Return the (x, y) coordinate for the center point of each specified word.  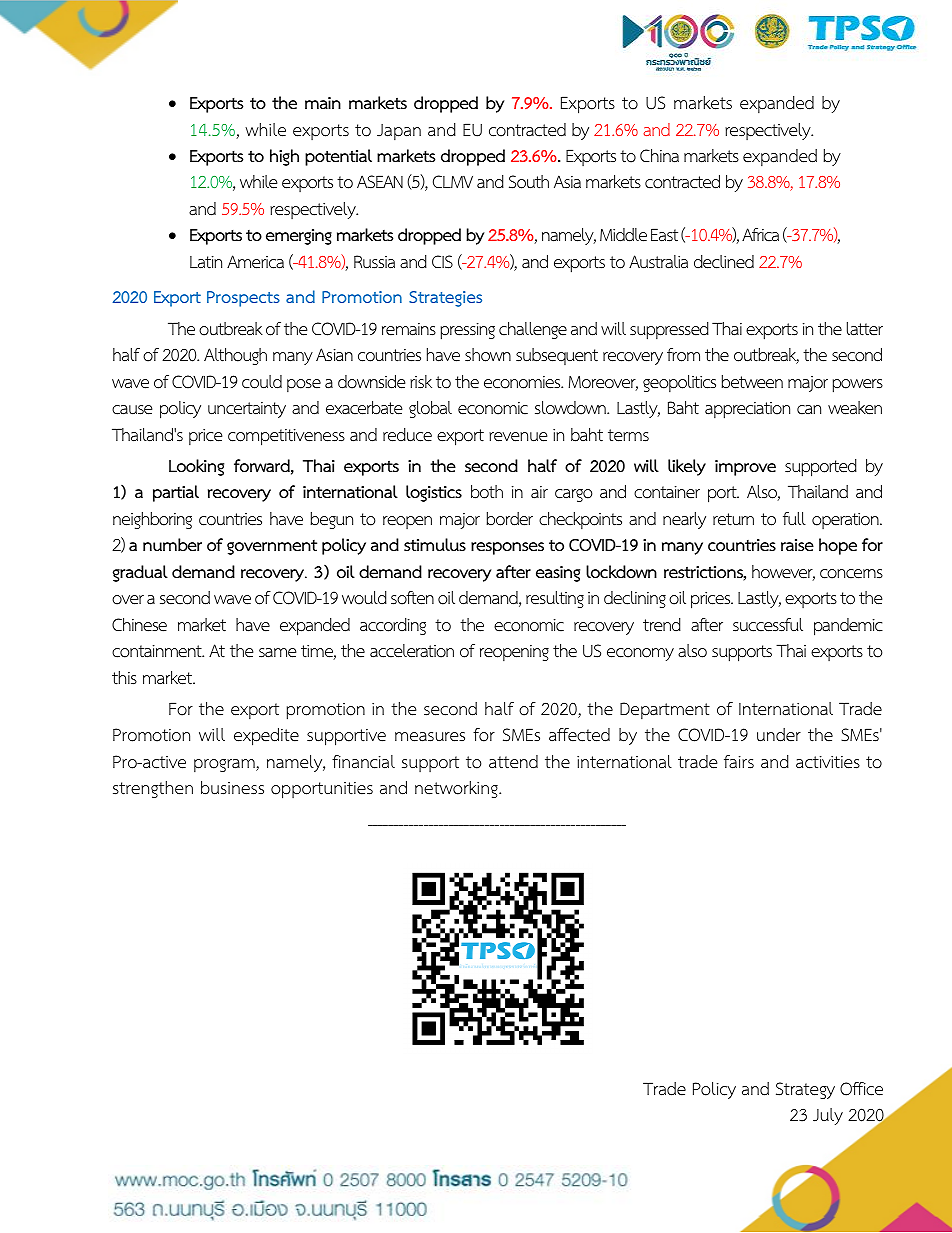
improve (745, 468)
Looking (196, 467)
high (284, 157)
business (232, 788)
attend (513, 762)
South (529, 182)
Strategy (805, 1090)
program (225, 765)
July (828, 1116)
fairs (739, 762)
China (659, 156)
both (487, 492)
